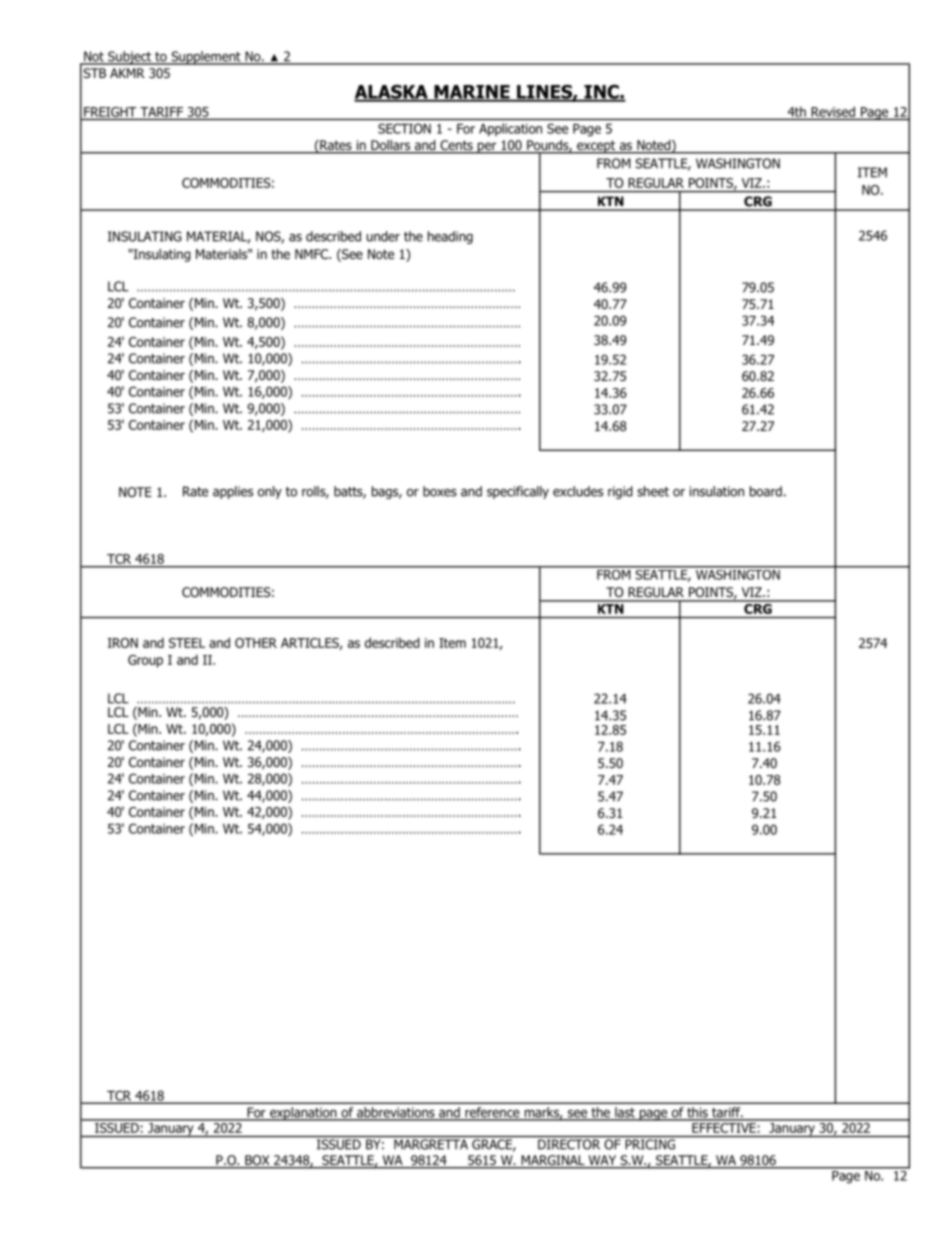 The width and height of the image is (952, 1233). I want to click on specifically, so click(518, 492).
